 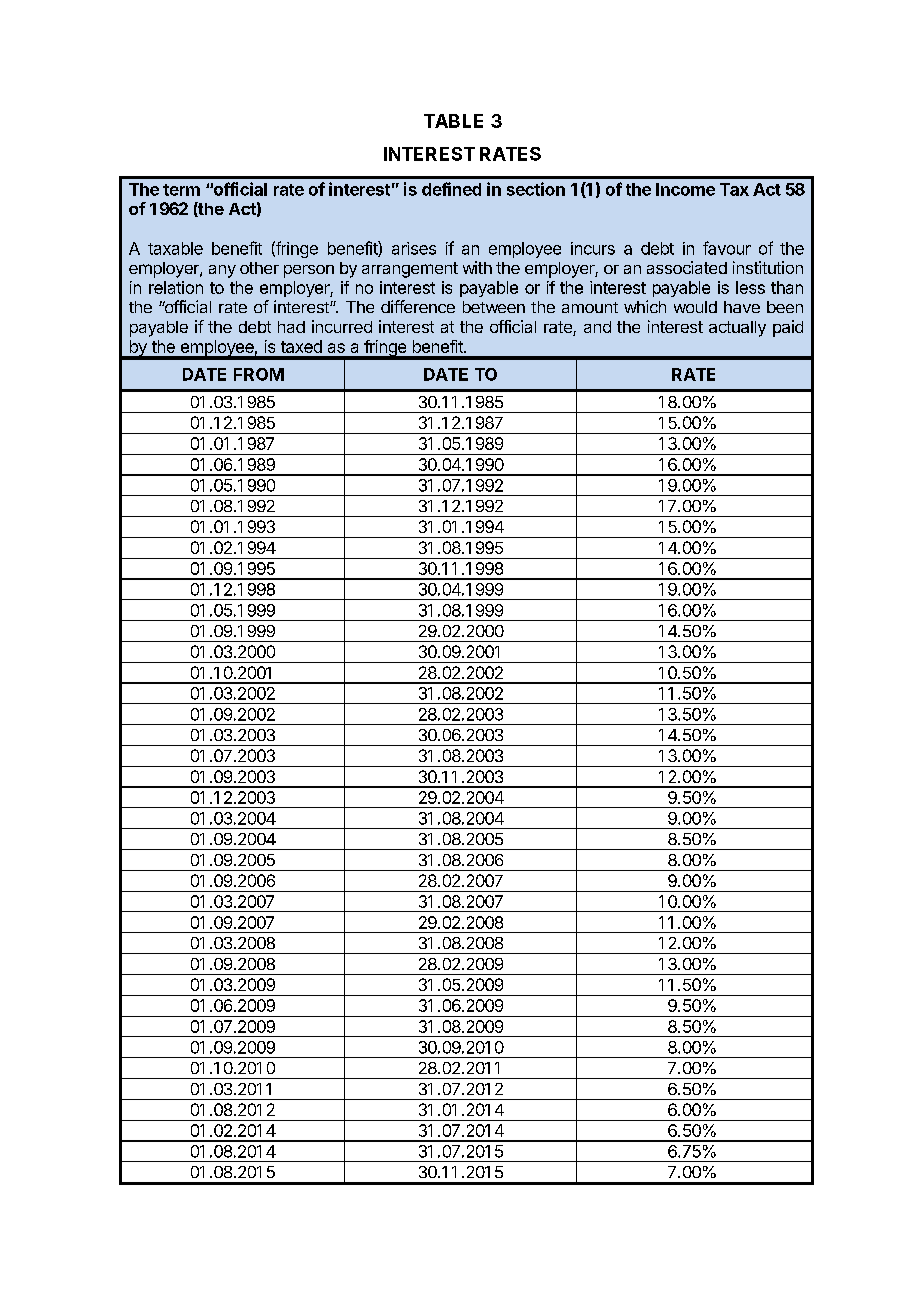 What do you see at coordinates (453, 121) in the screenshot?
I see `TABLE` at bounding box center [453, 121].
